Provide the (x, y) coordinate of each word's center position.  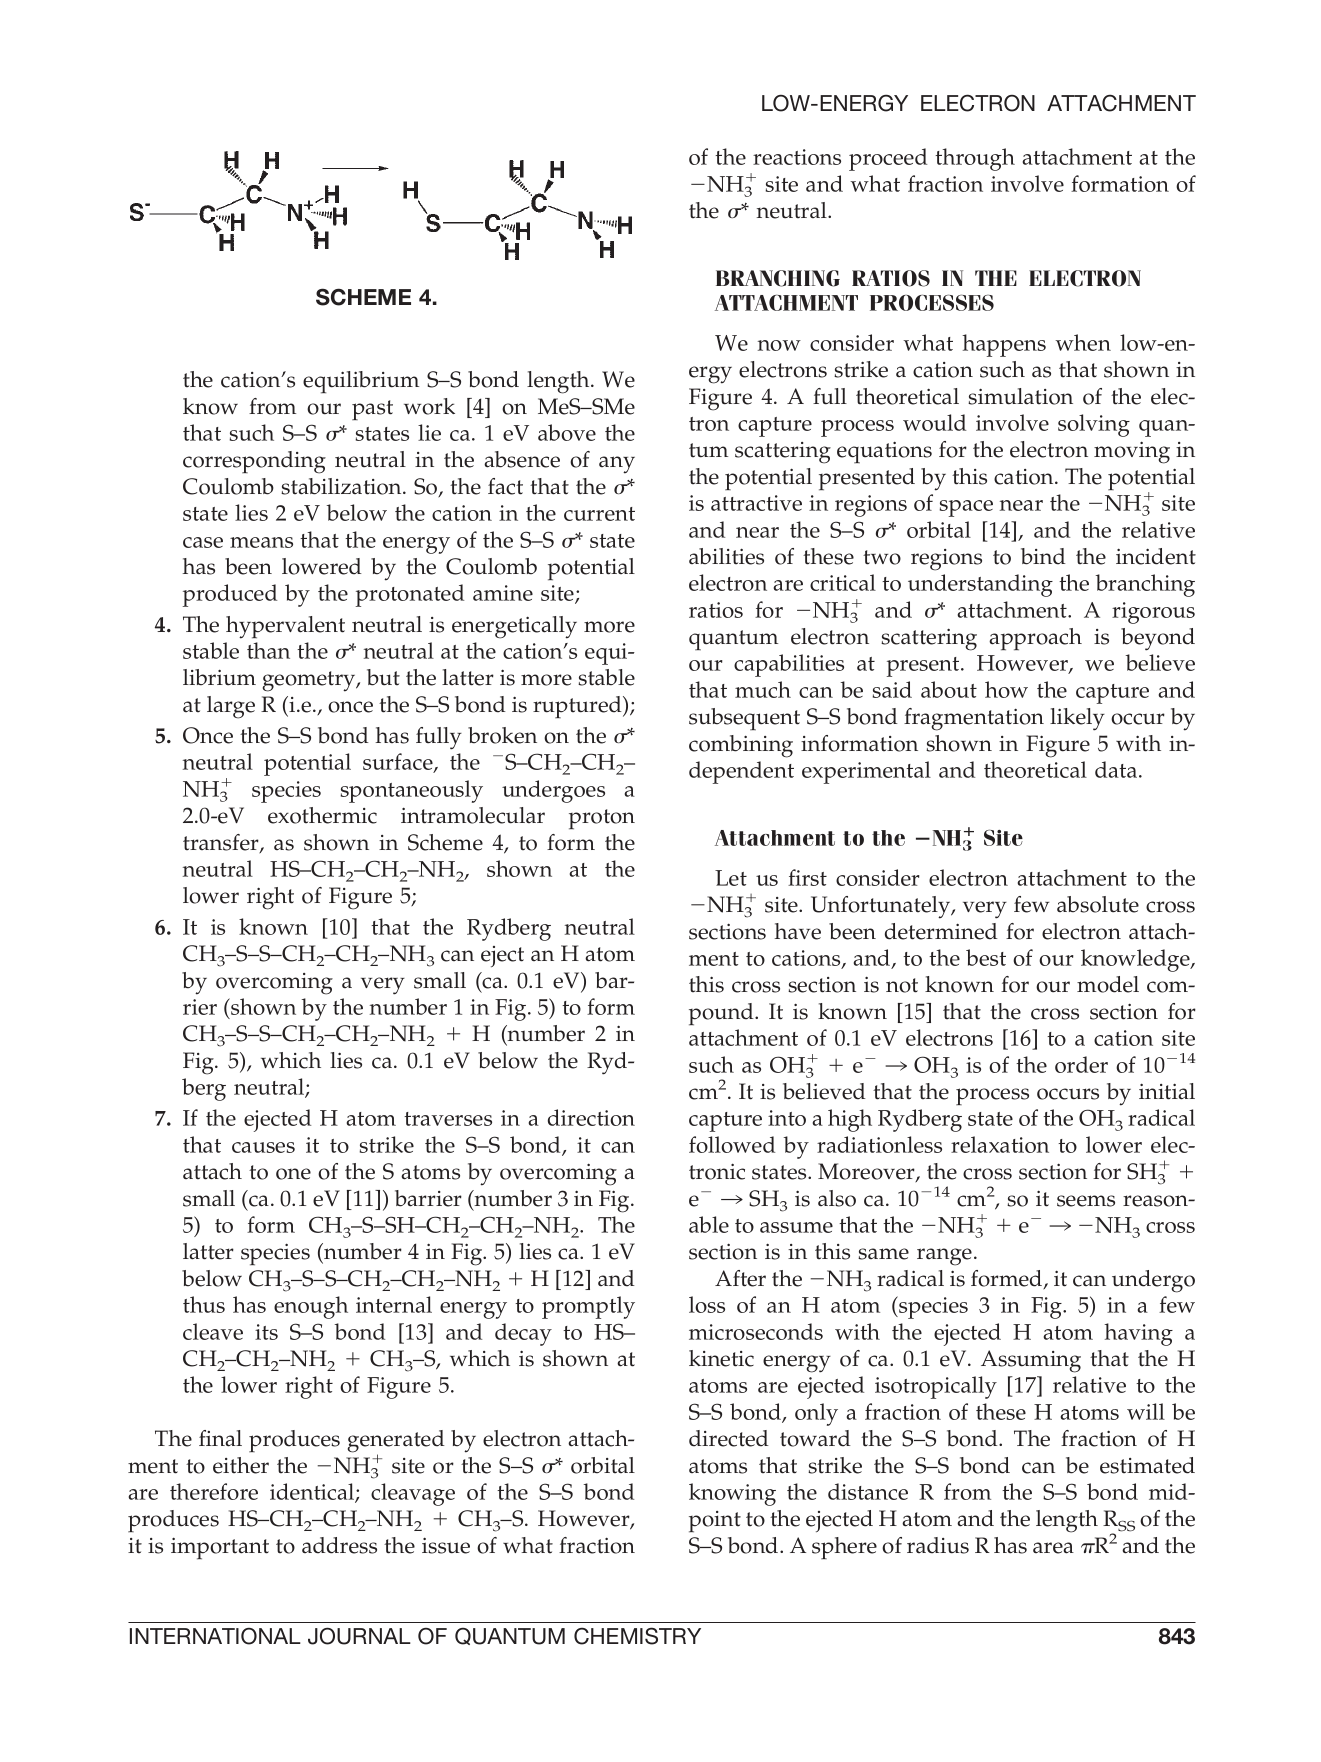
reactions (797, 157)
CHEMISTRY (637, 1636)
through (975, 159)
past (372, 410)
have (797, 931)
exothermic (322, 815)
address (339, 1545)
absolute (1098, 904)
